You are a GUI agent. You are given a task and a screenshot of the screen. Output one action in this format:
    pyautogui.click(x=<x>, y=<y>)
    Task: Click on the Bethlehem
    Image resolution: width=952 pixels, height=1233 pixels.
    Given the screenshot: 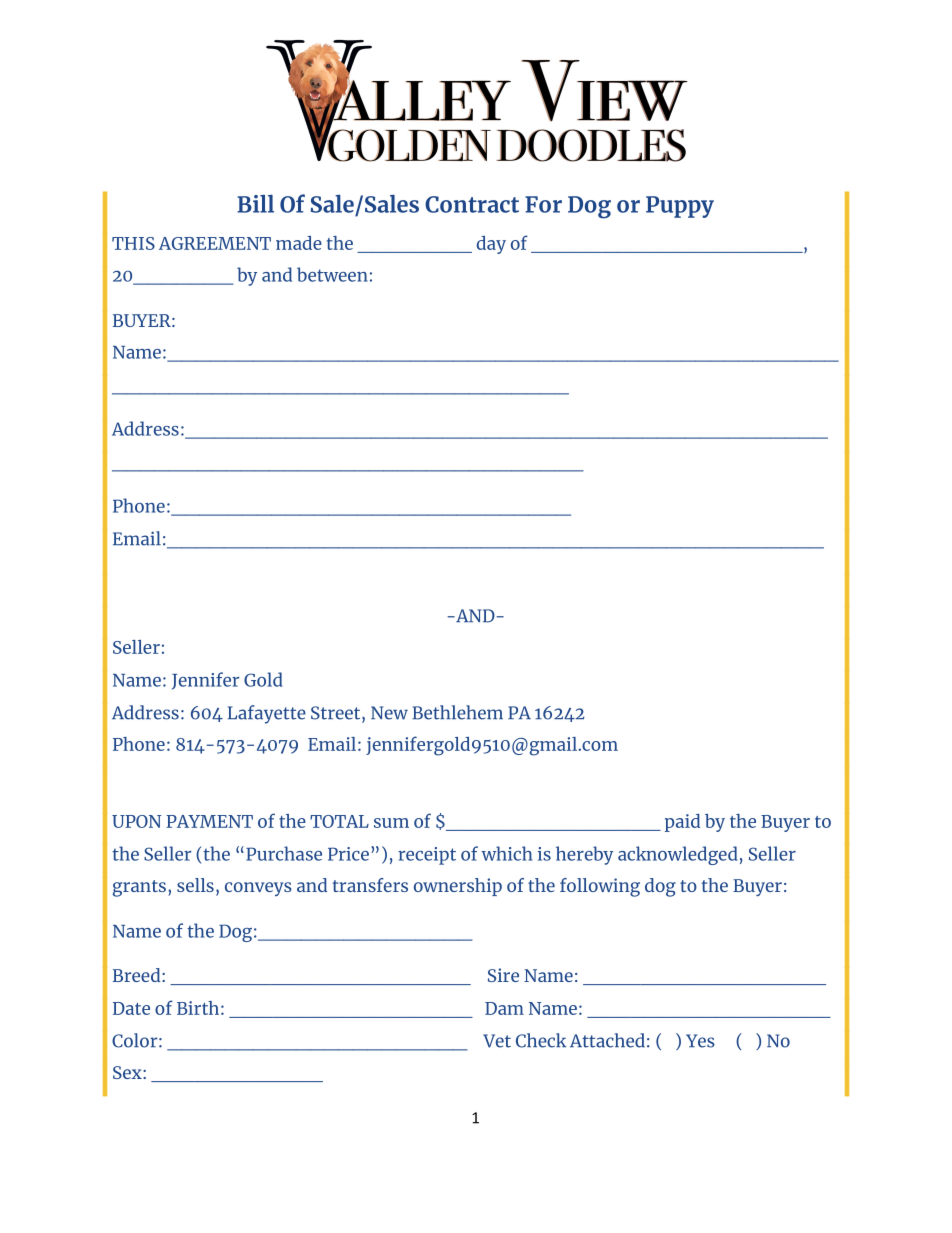 What is the action you would take?
    pyautogui.click(x=457, y=712)
